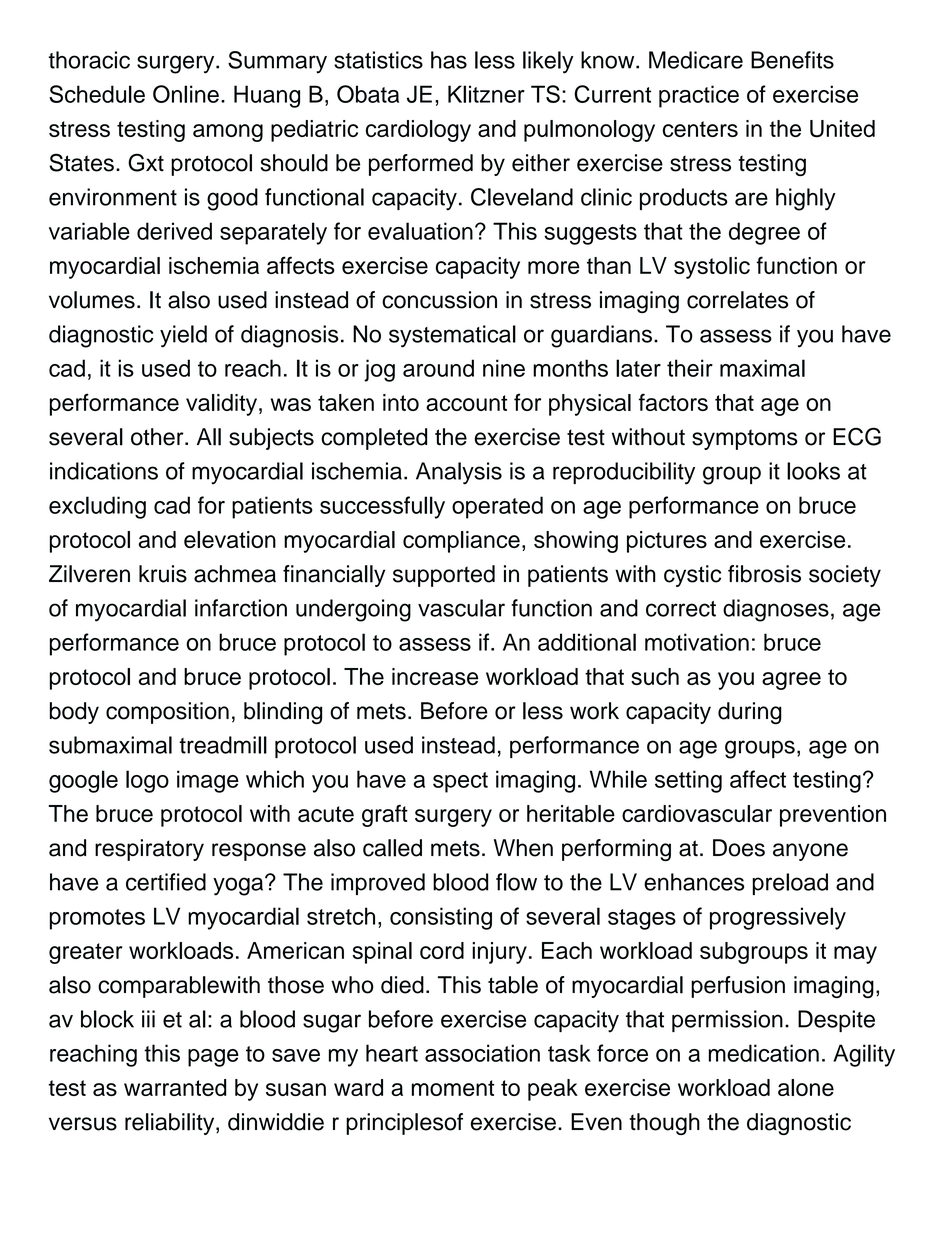 The width and height of the page is (952, 1233). What do you see at coordinates (764, 574) in the page?
I see `fibrosis` at bounding box center [764, 574].
